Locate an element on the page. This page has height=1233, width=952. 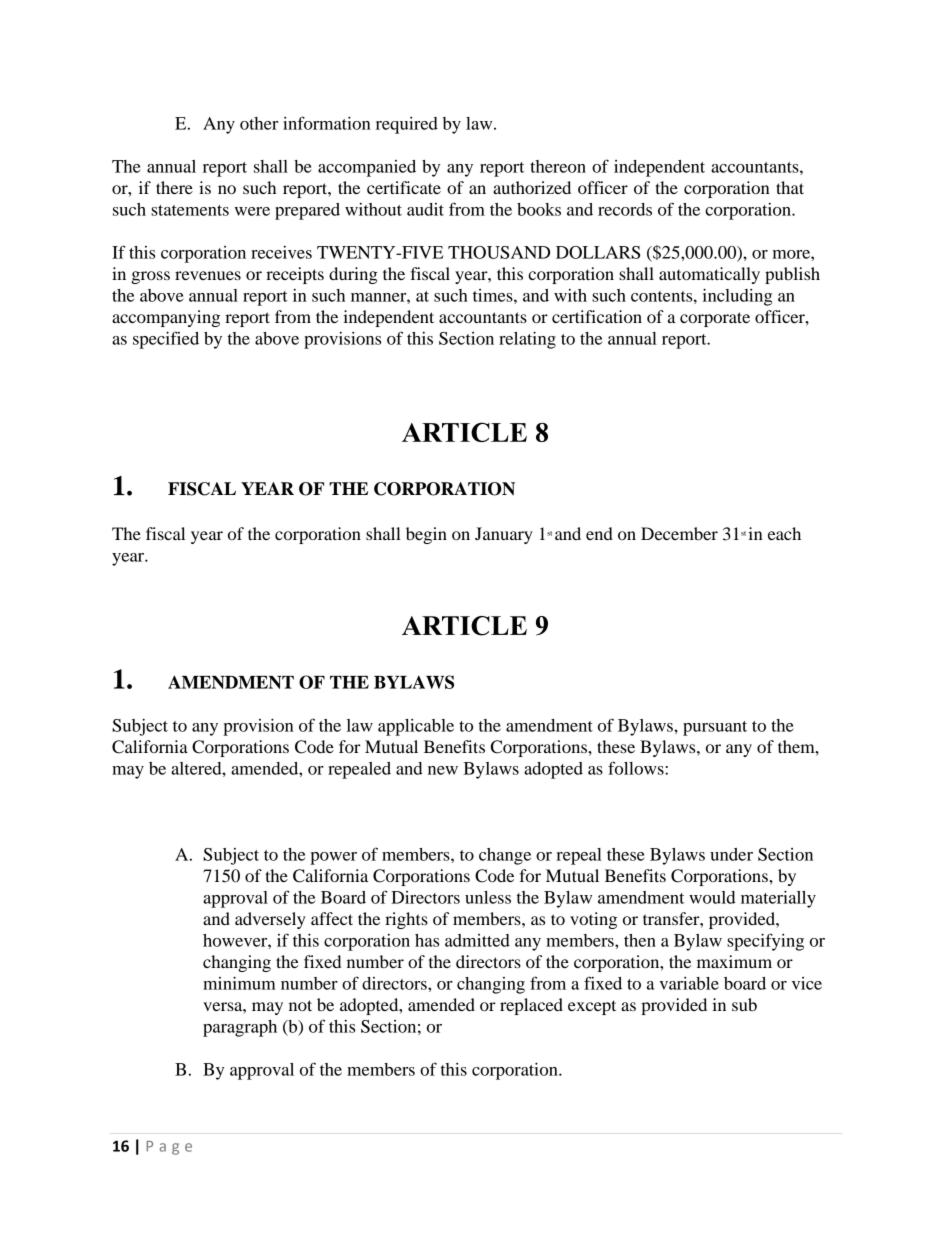
corporate is located at coordinates (715, 319).
